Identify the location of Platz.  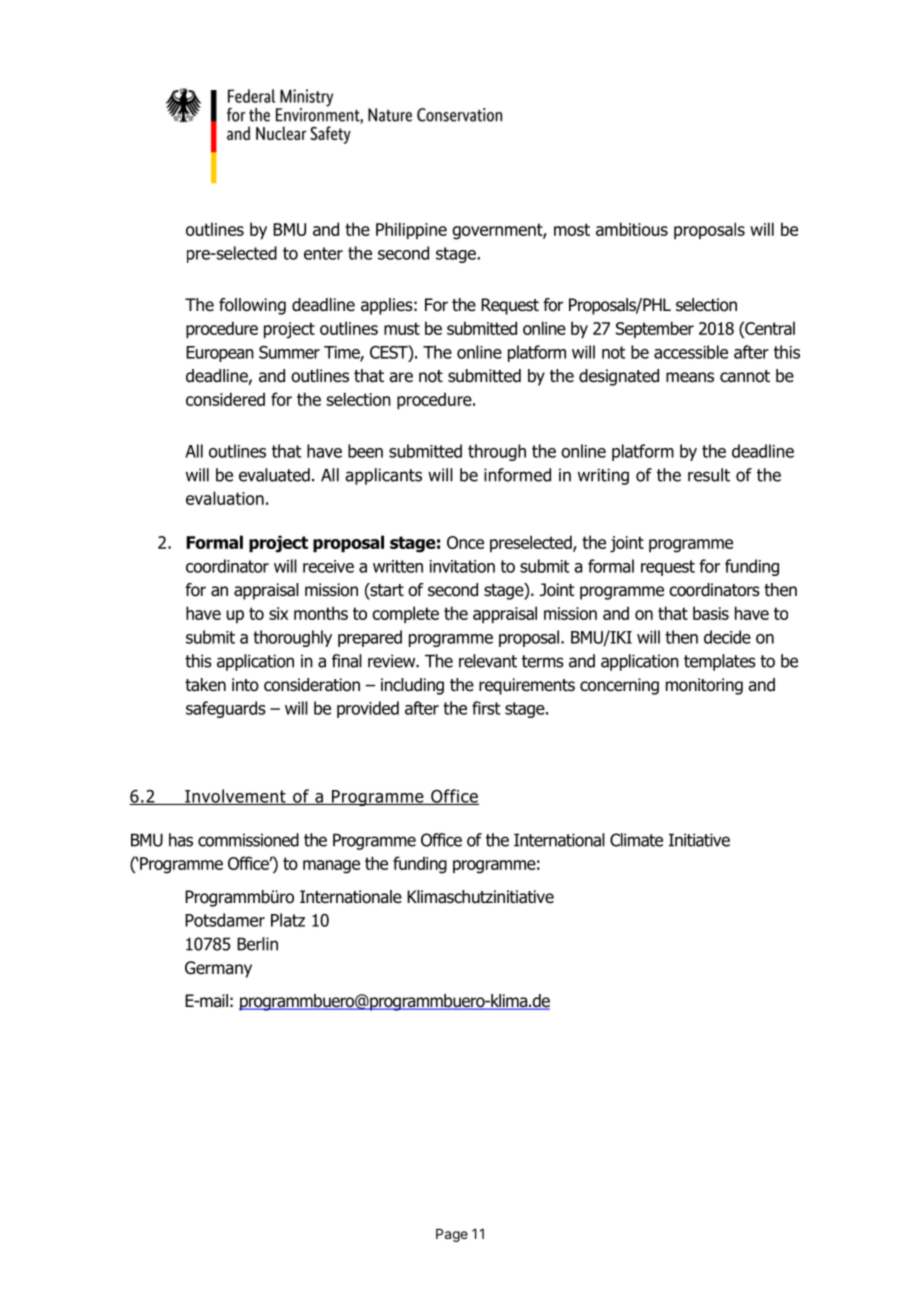
(288, 920).
